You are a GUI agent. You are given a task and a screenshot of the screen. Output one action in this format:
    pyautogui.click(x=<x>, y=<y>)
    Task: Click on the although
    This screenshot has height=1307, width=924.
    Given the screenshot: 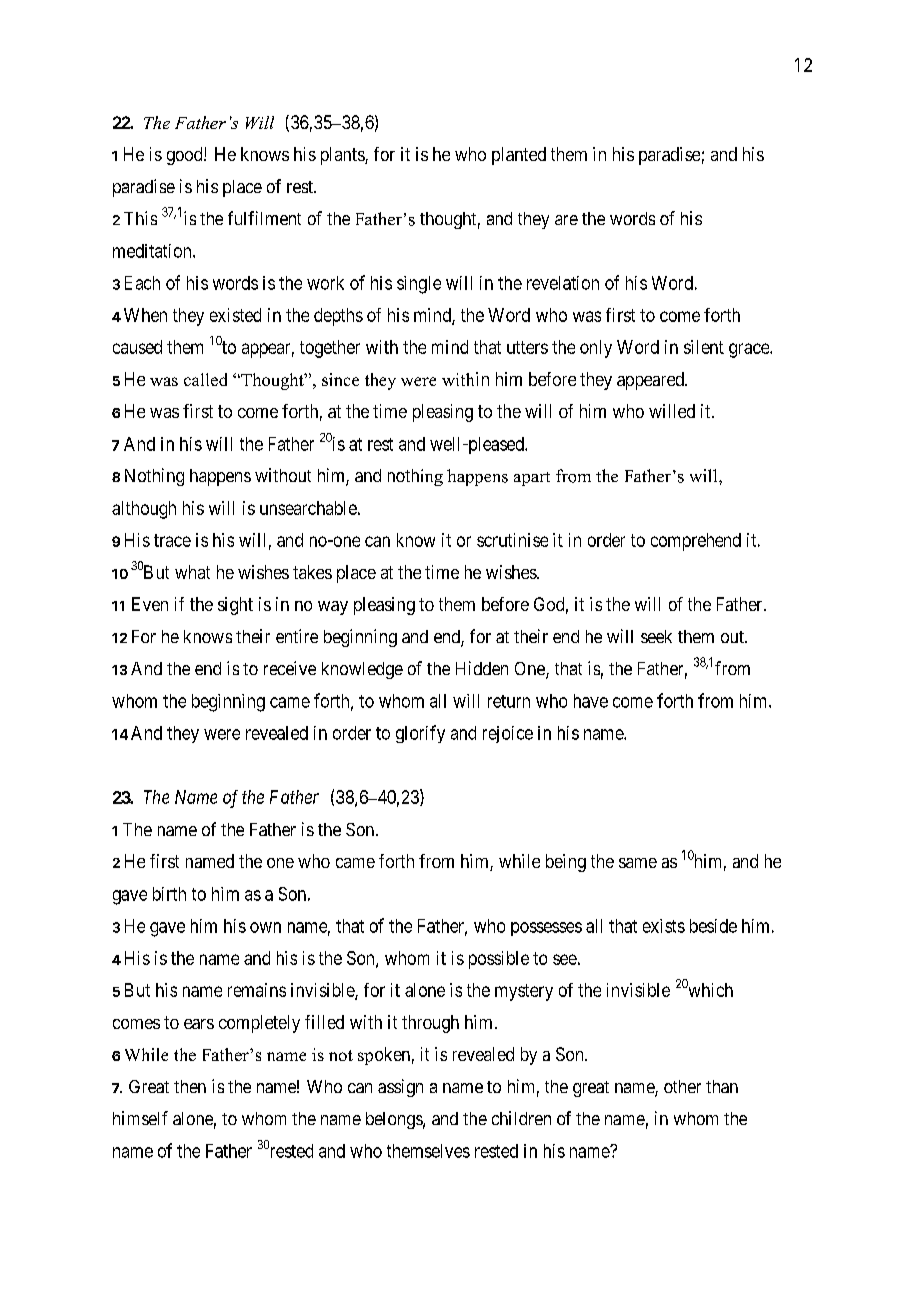 What is the action you would take?
    pyautogui.click(x=144, y=510)
